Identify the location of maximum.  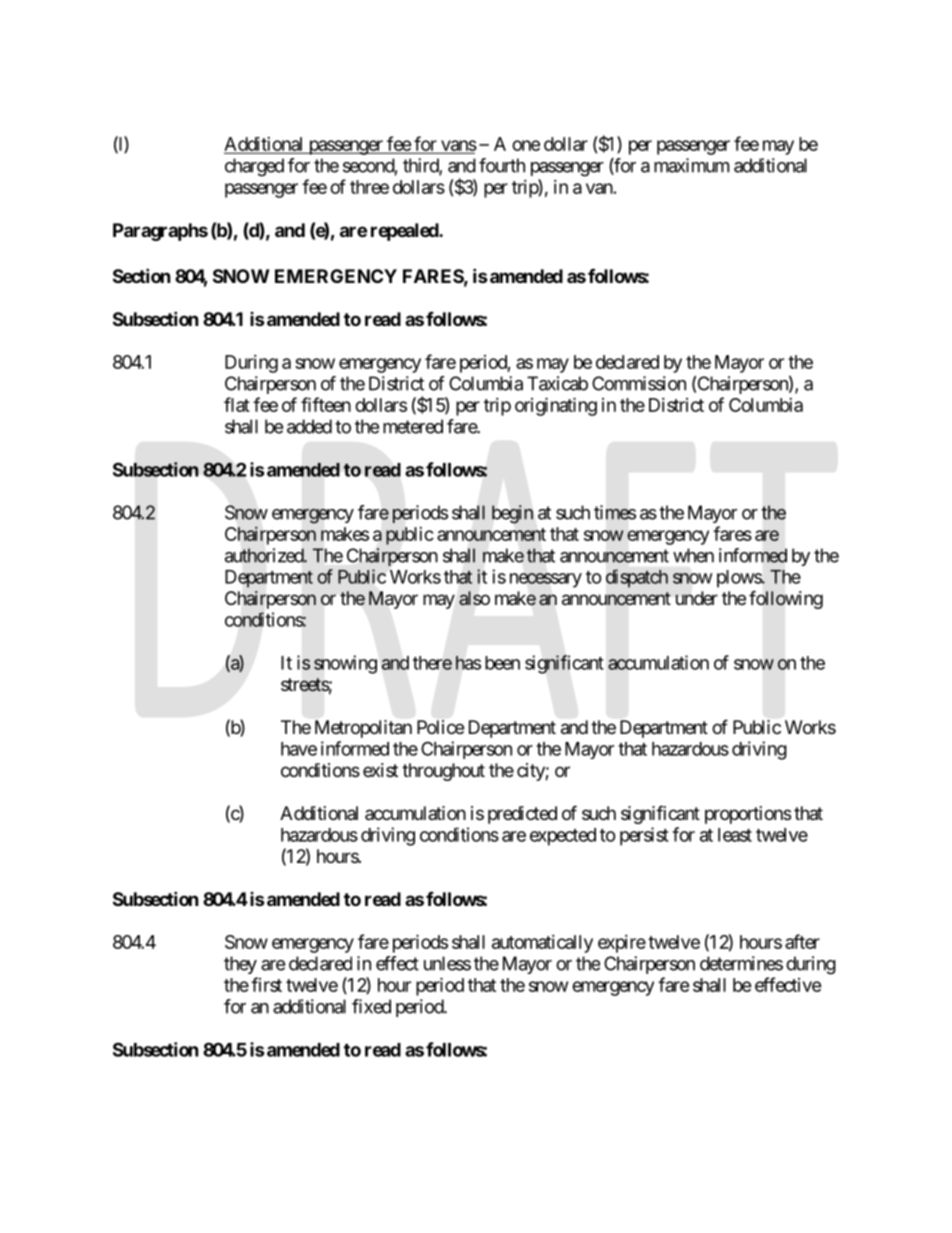
(691, 165).
